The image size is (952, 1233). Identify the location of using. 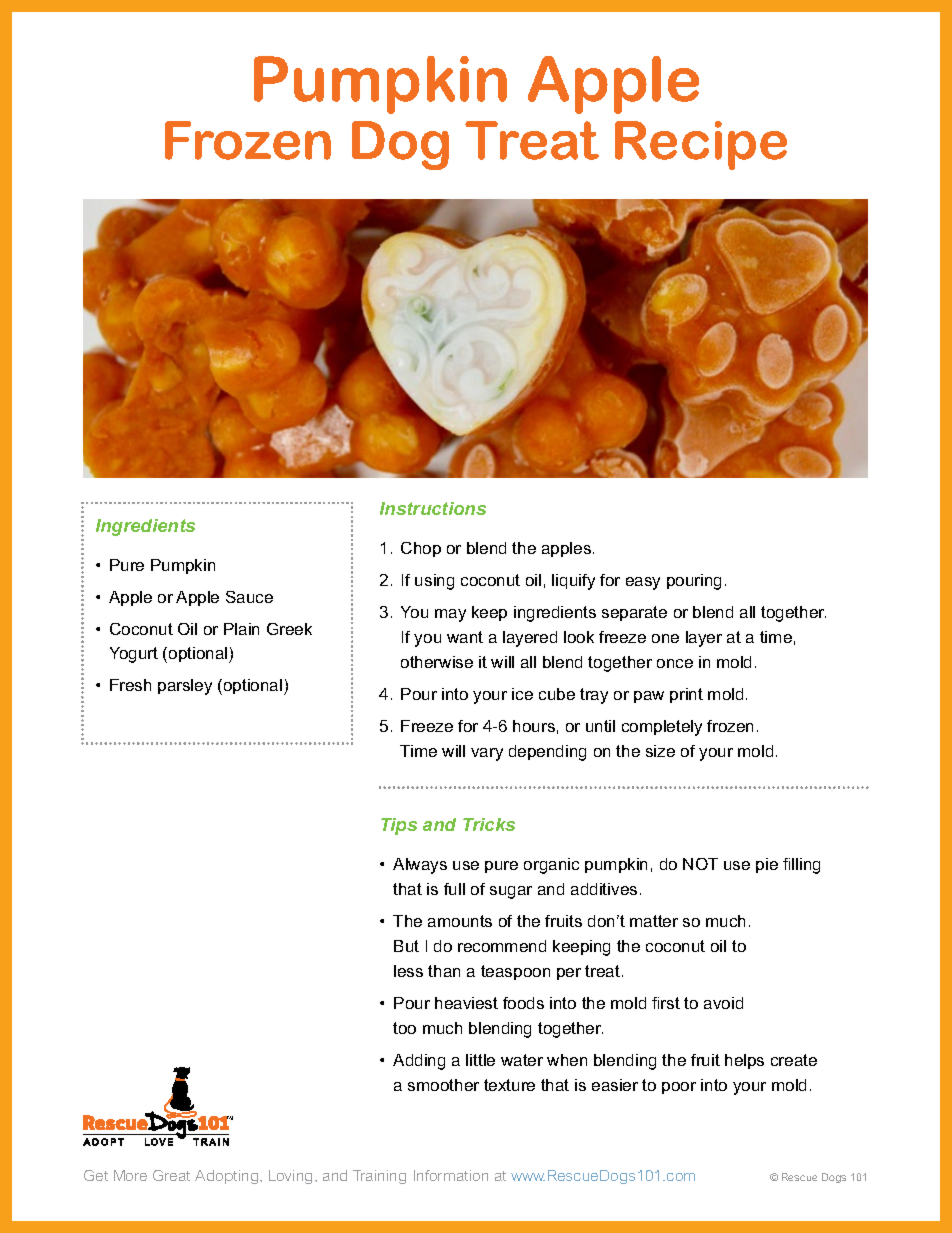
(434, 582).
